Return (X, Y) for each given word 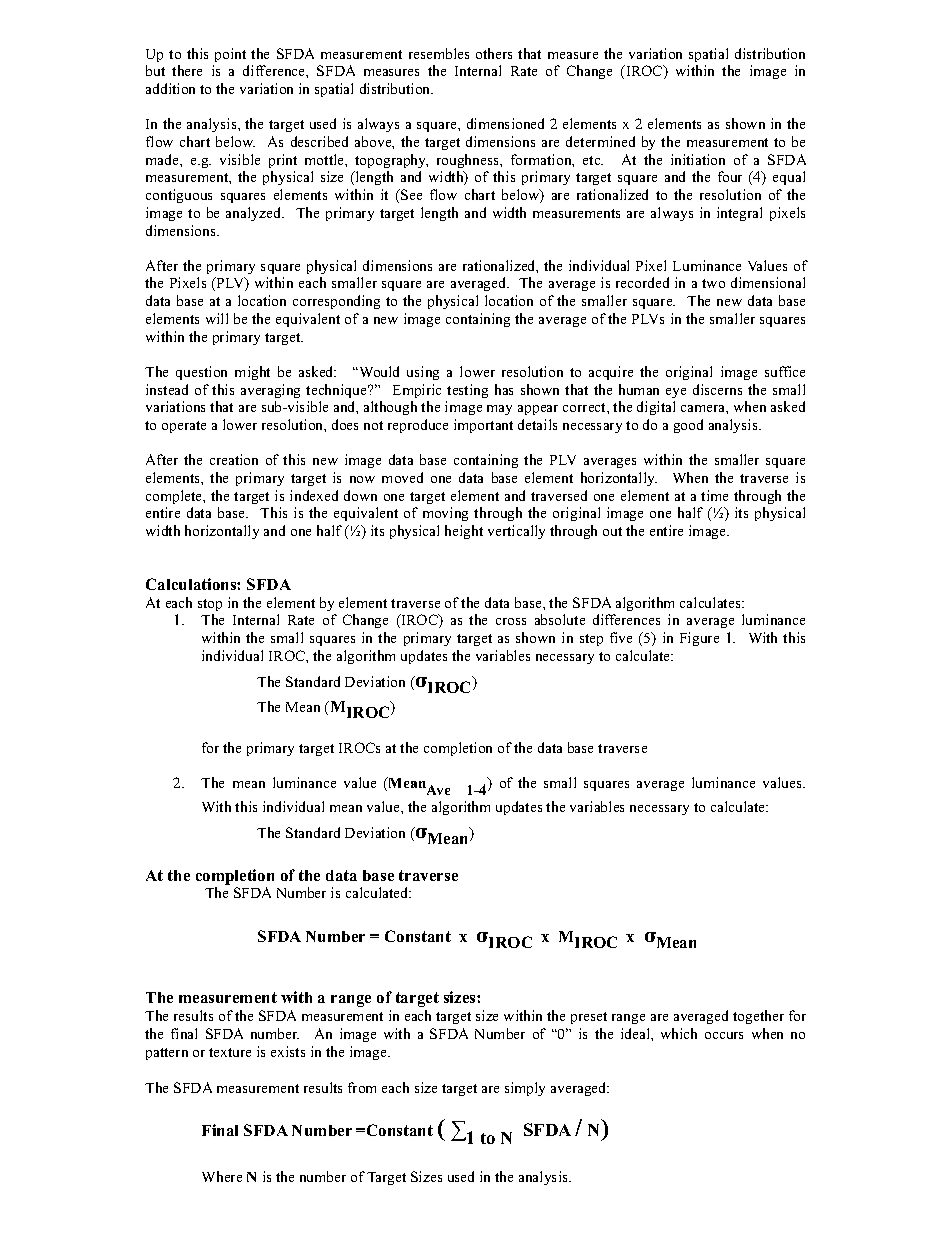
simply (525, 1089)
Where (222, 1176)
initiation (698, 159)
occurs (724, 1035)
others (494, 53)
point (230, 55)
